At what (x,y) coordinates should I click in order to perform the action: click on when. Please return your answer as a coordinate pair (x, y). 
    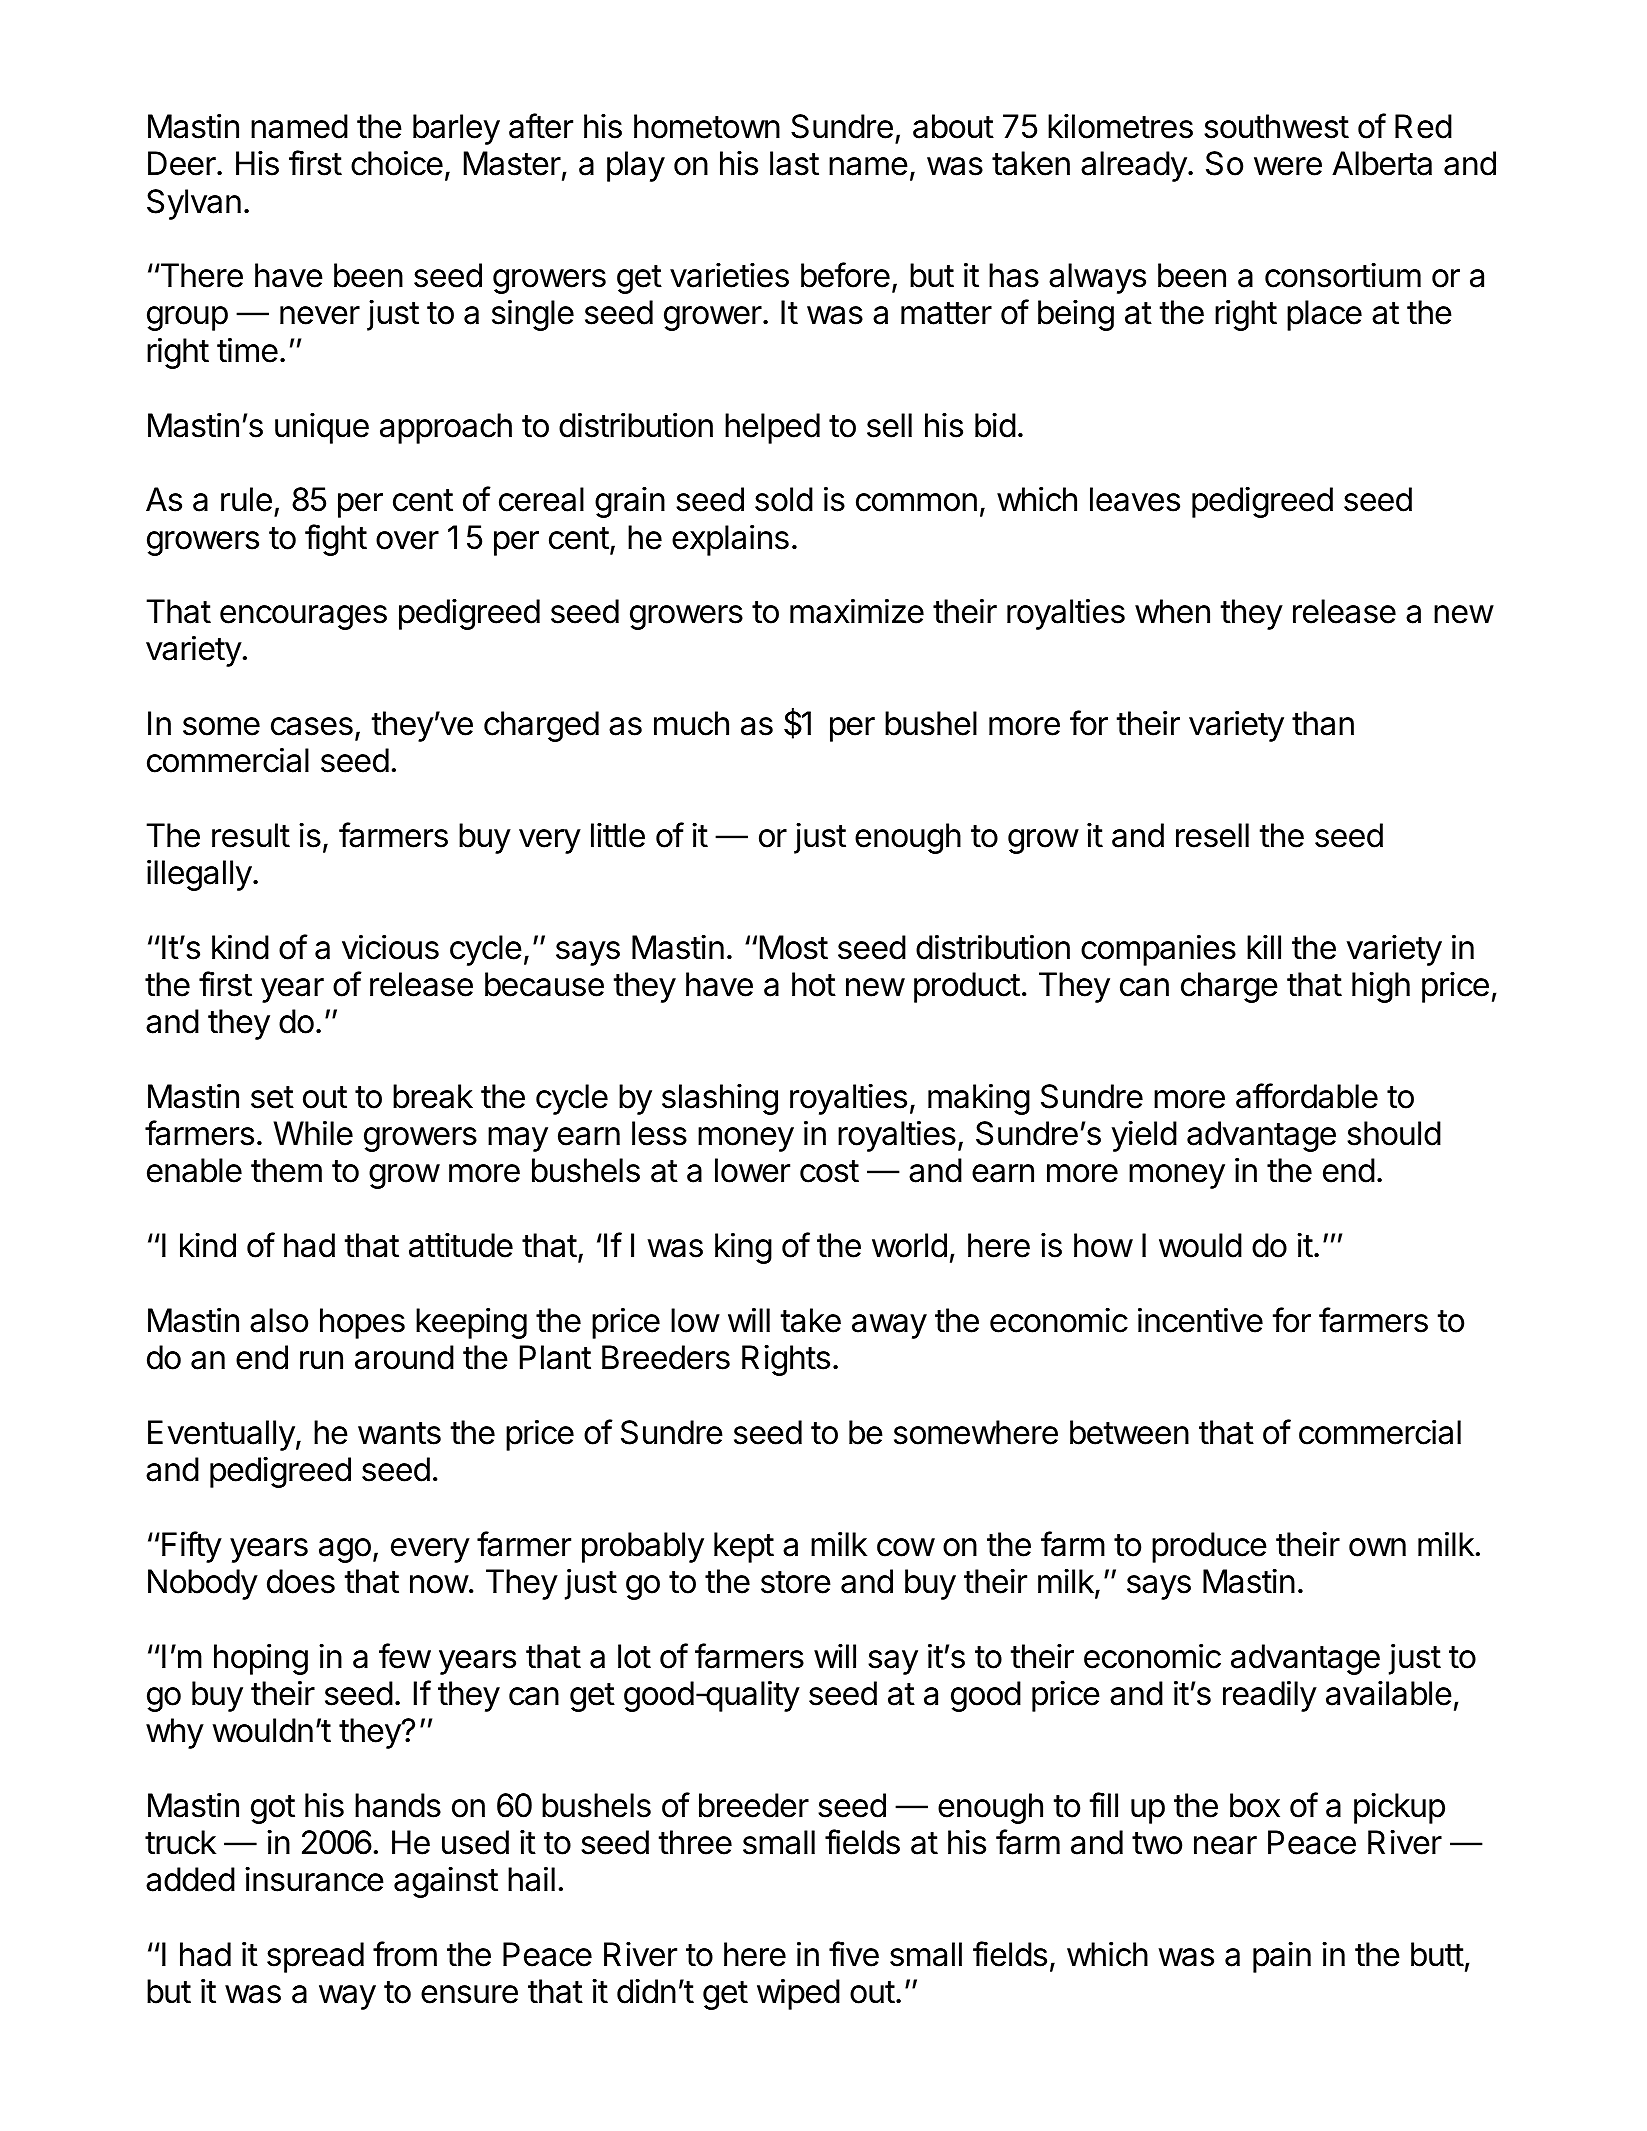
    Looking at the image, I should click on (1172, 611).
